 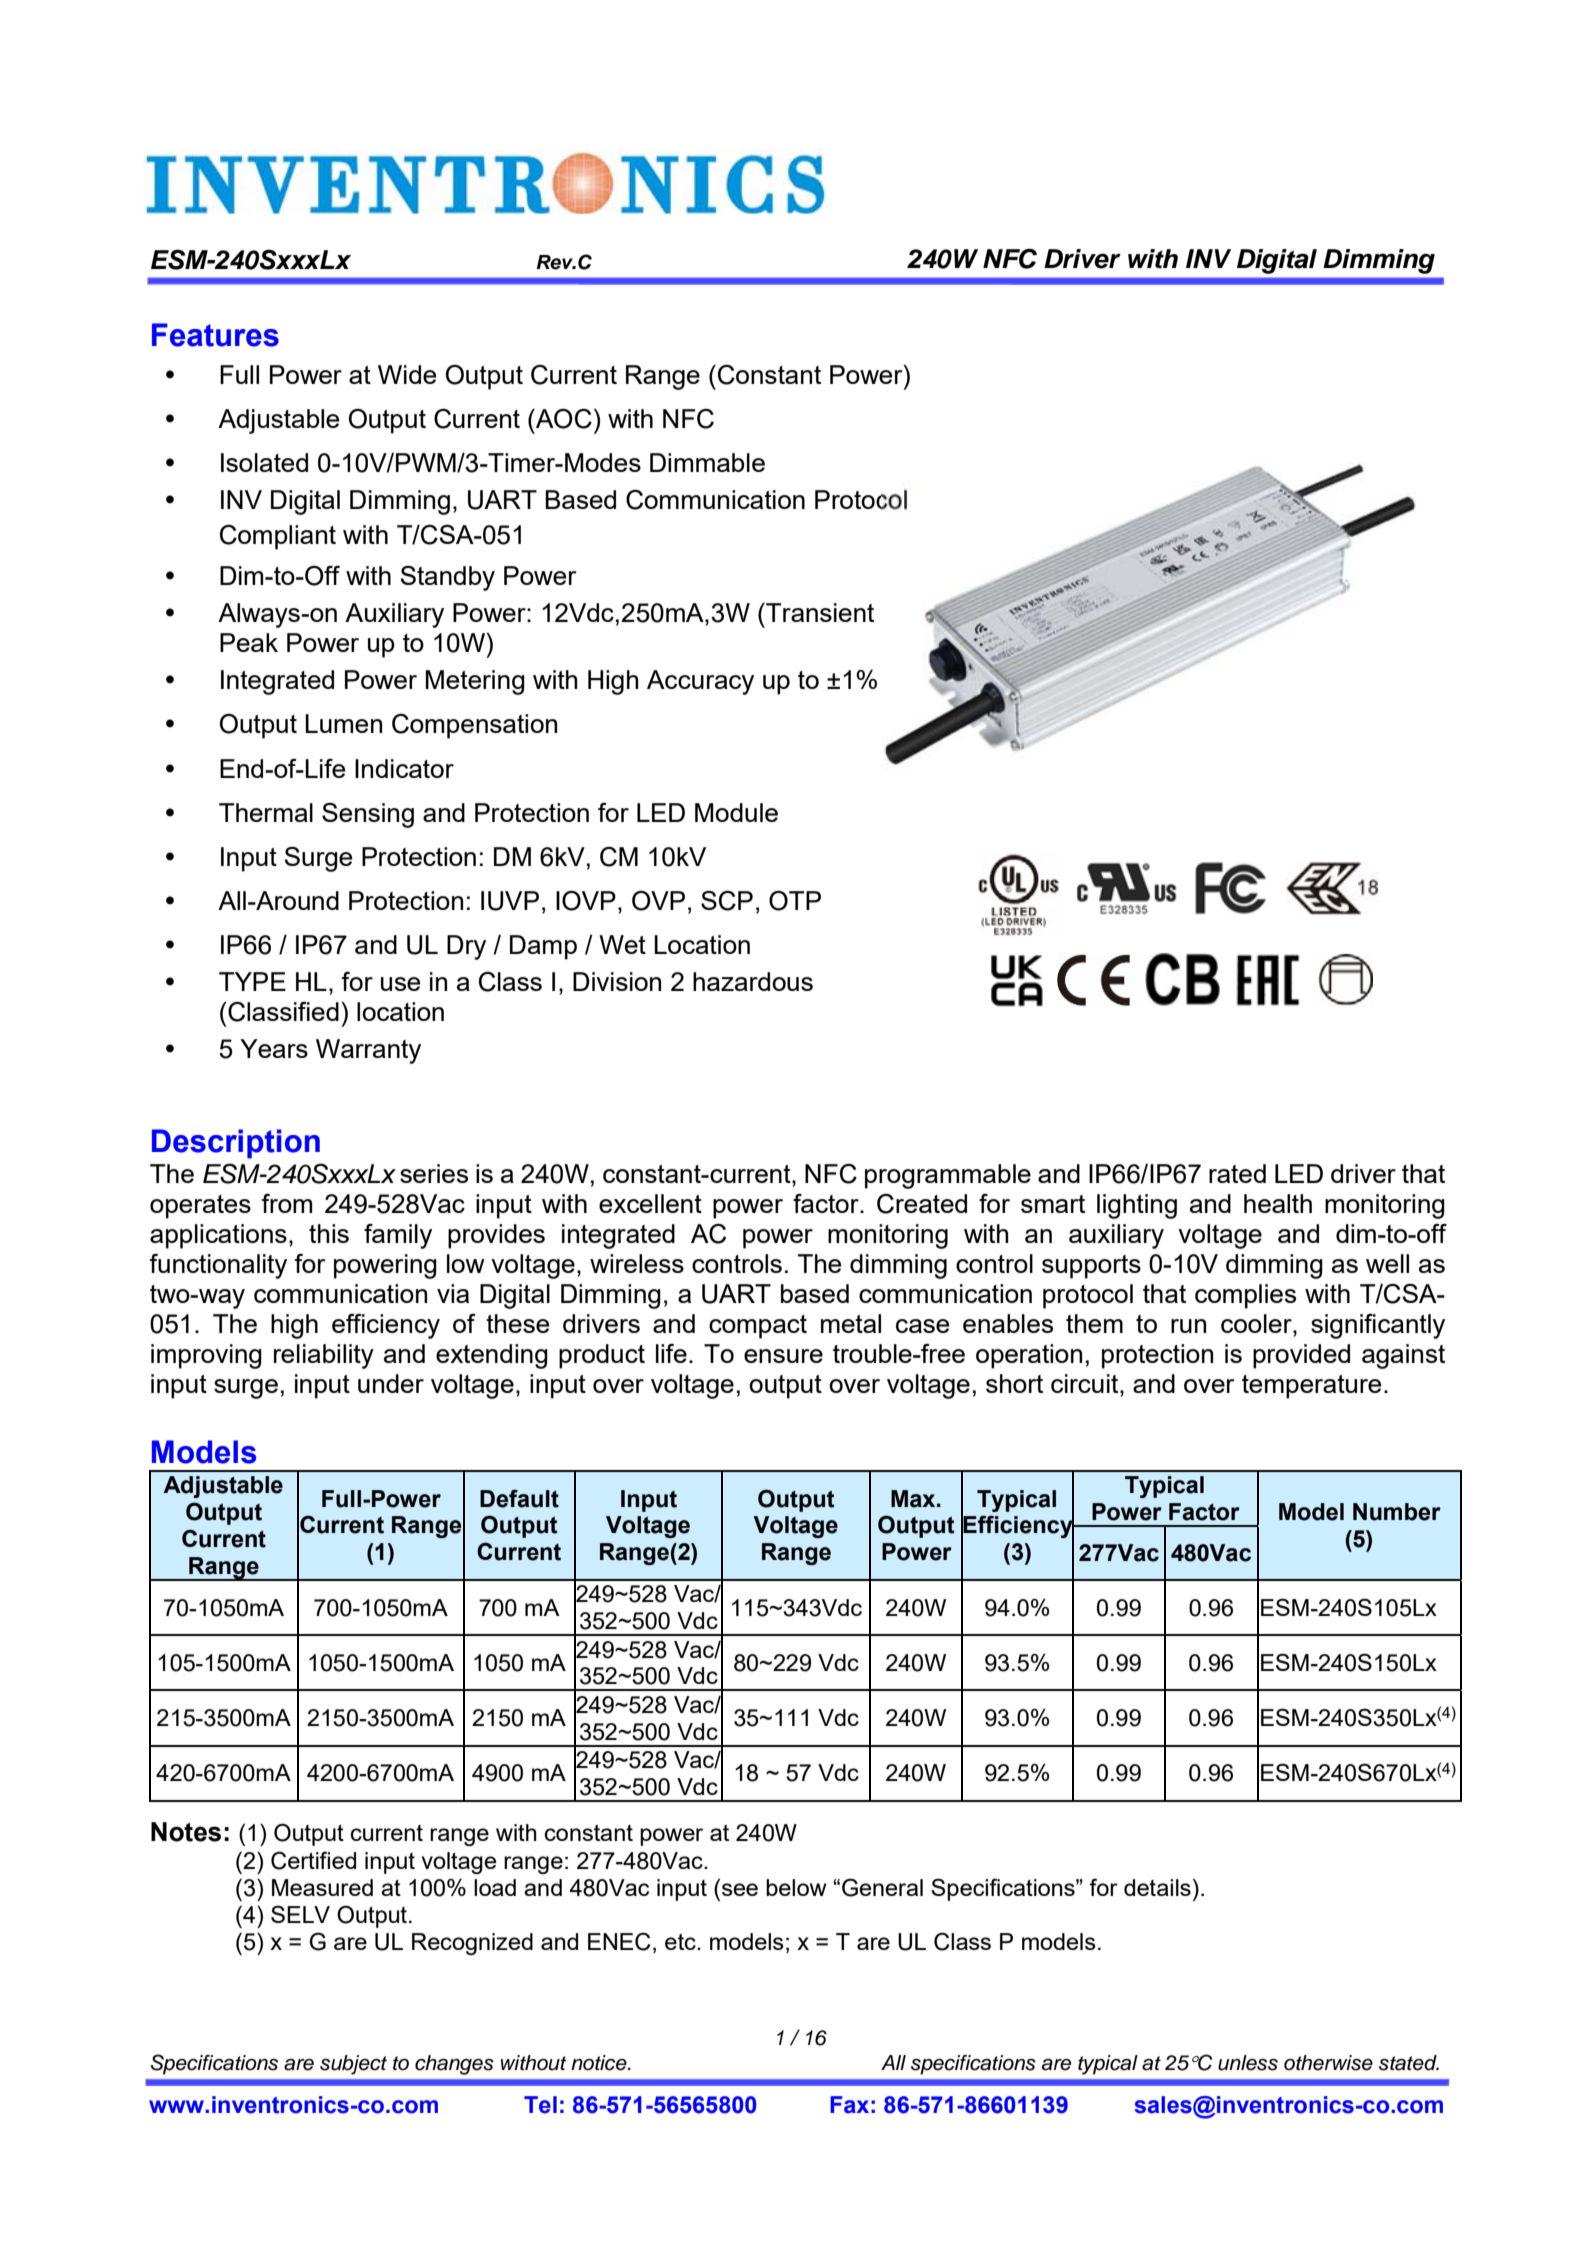 What do you see at coordinates (681, 1942) in the document?
I see `etc` at bounding box center [681, 1942].
